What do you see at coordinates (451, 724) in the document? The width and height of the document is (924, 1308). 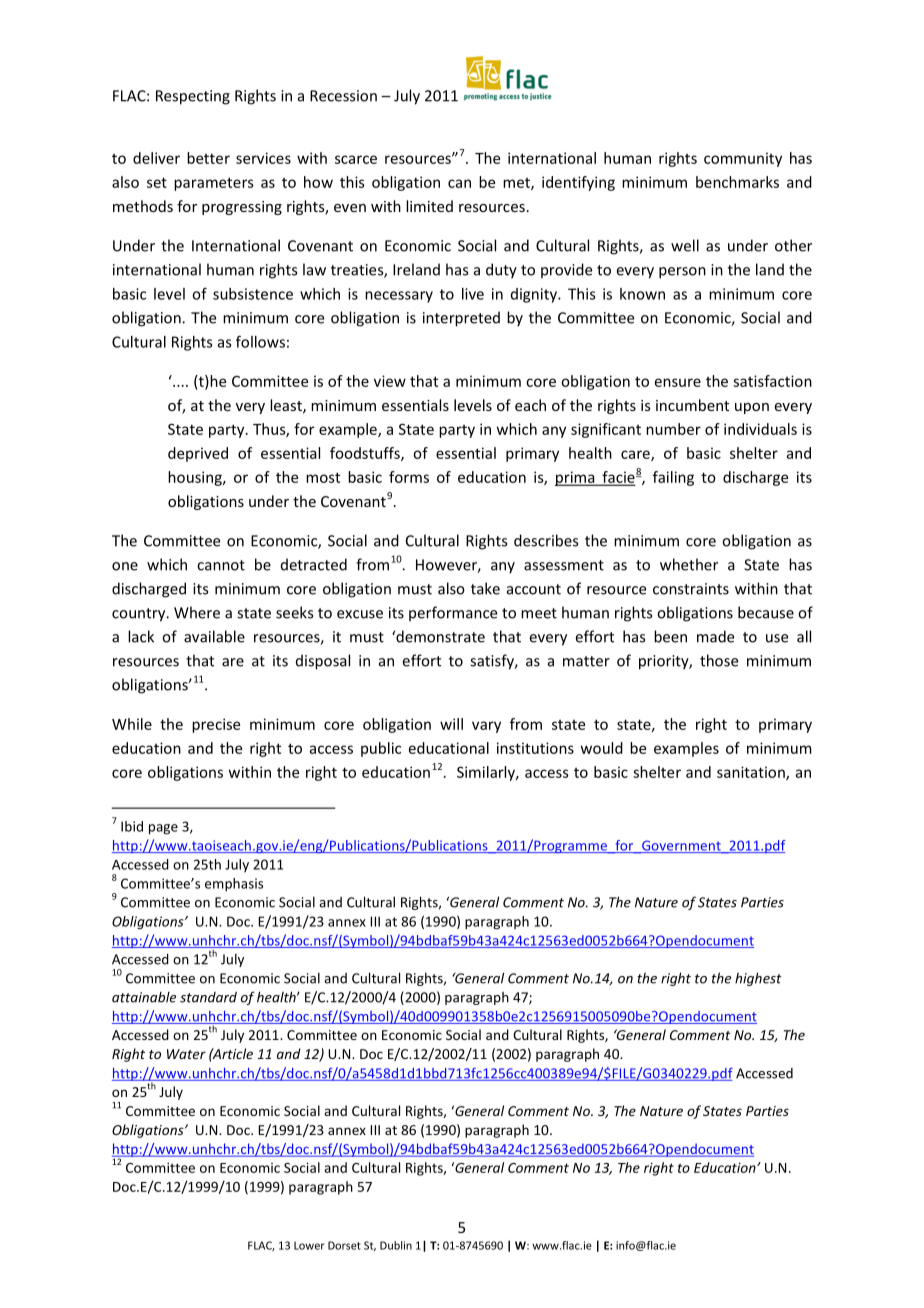 I see `will` at bounding box center [451, 724].
